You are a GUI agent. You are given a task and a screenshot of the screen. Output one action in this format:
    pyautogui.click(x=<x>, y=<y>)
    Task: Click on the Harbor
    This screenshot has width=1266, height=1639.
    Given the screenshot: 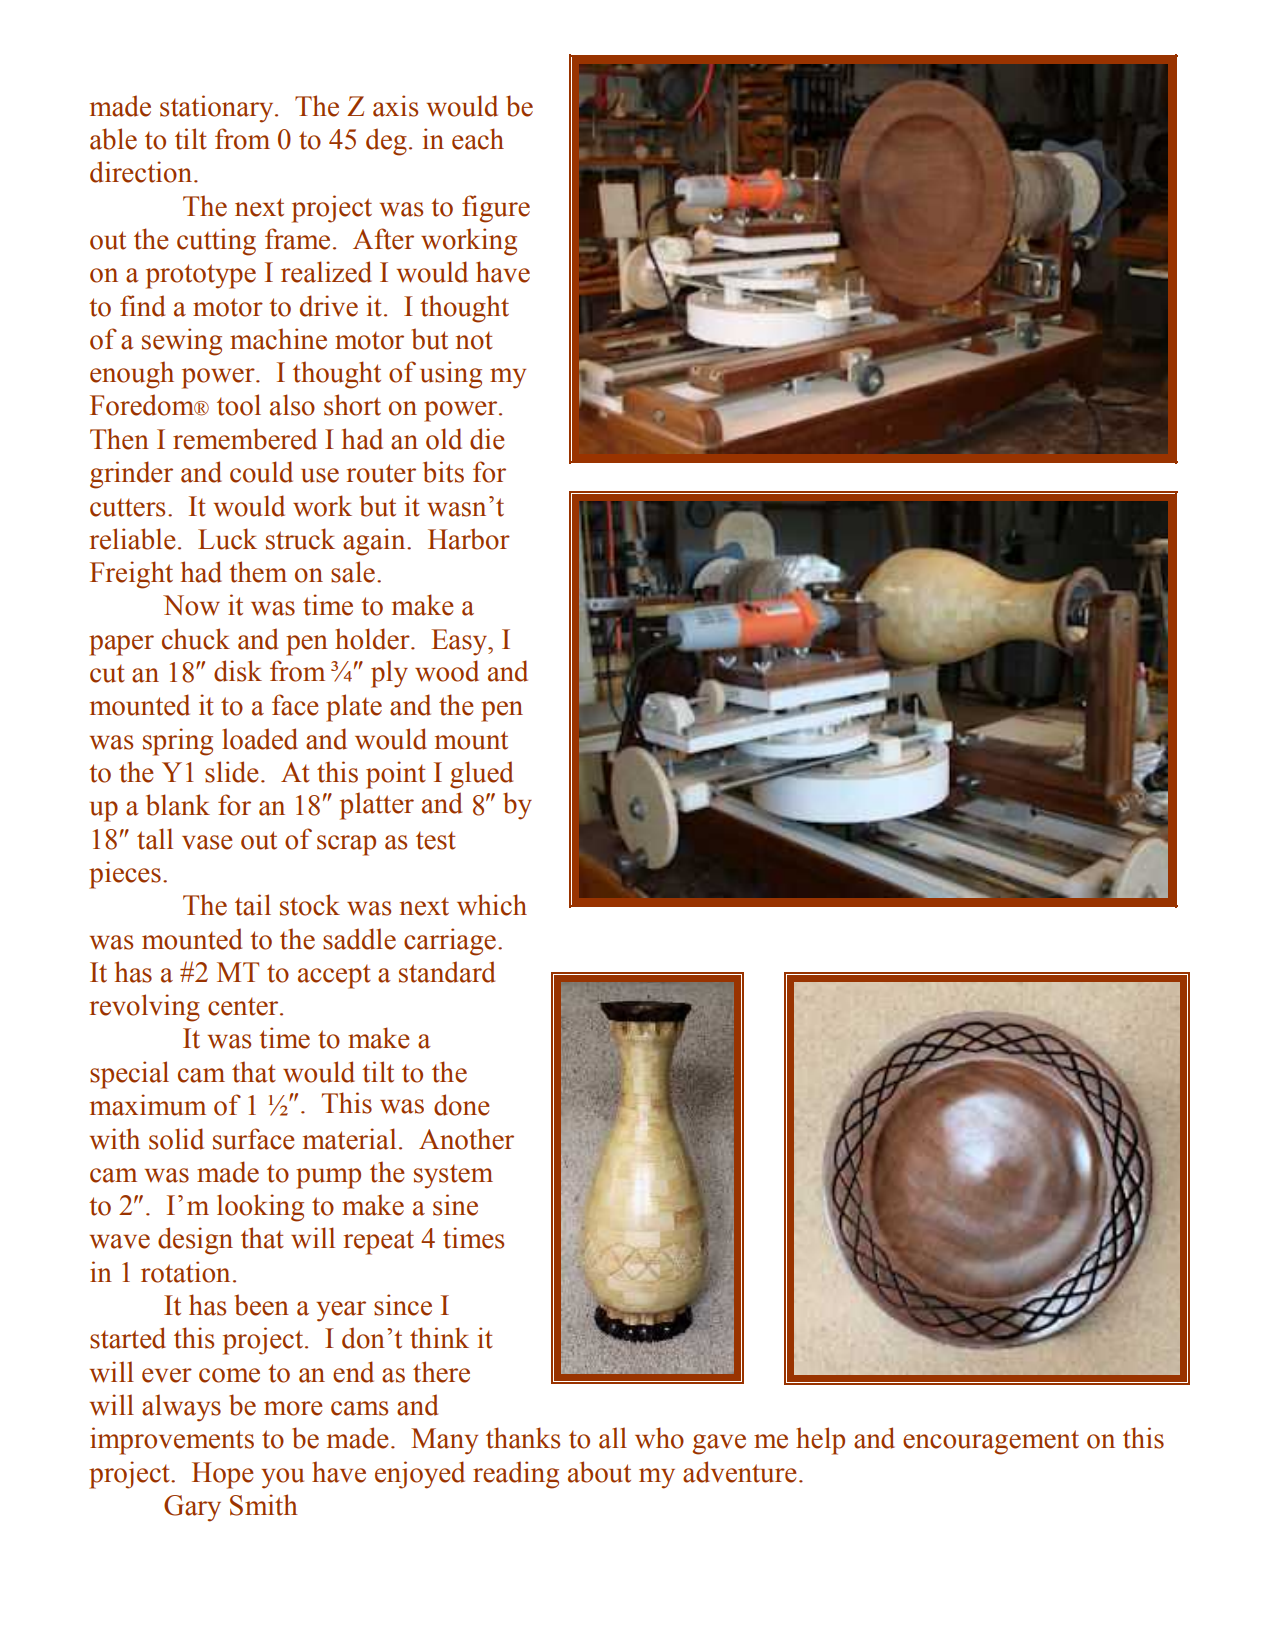 What is the action you would take?
    pyautogui.click(x=469, y=539)
